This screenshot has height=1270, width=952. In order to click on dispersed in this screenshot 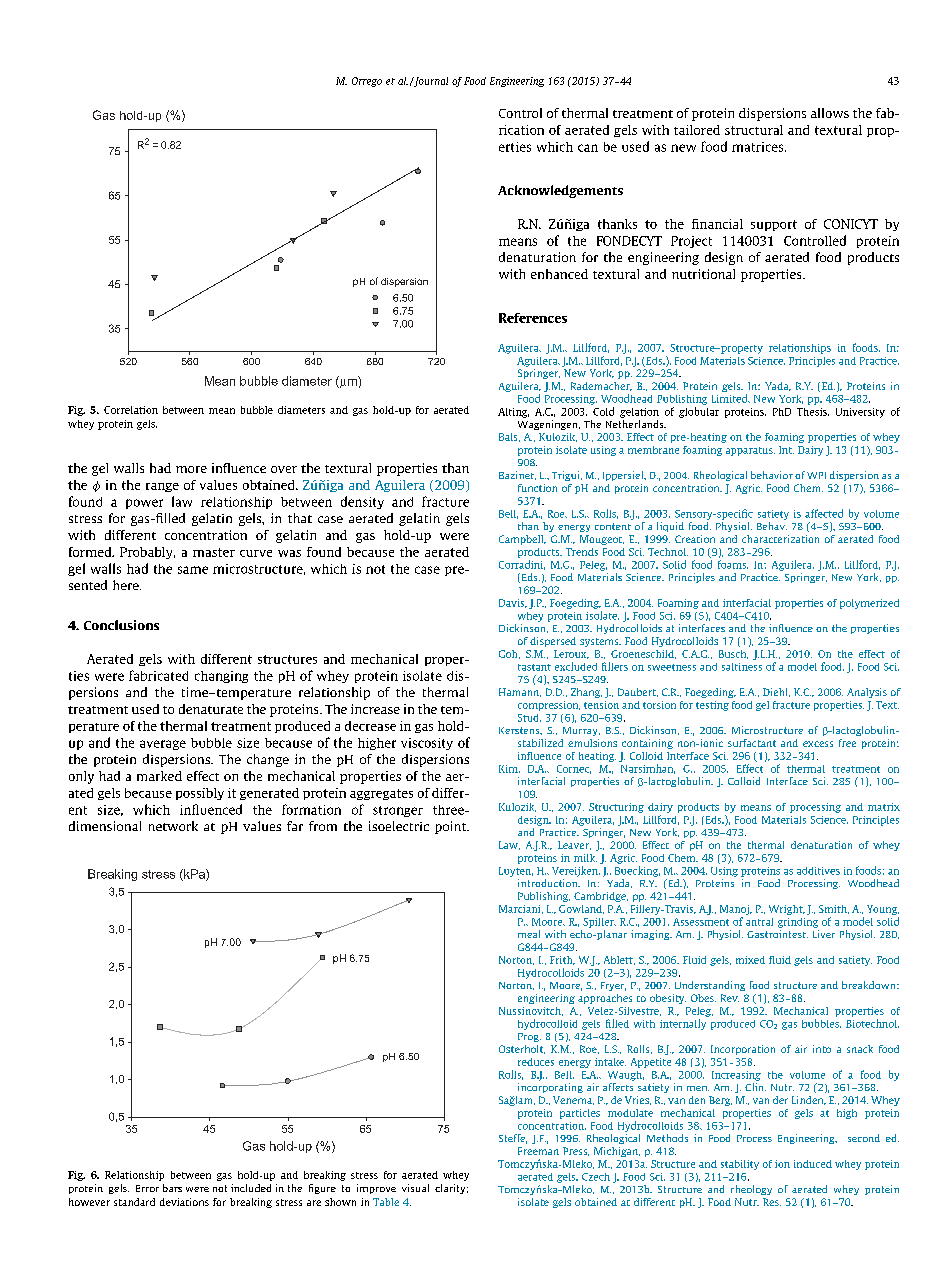, I will do `click(553, 642)`.
